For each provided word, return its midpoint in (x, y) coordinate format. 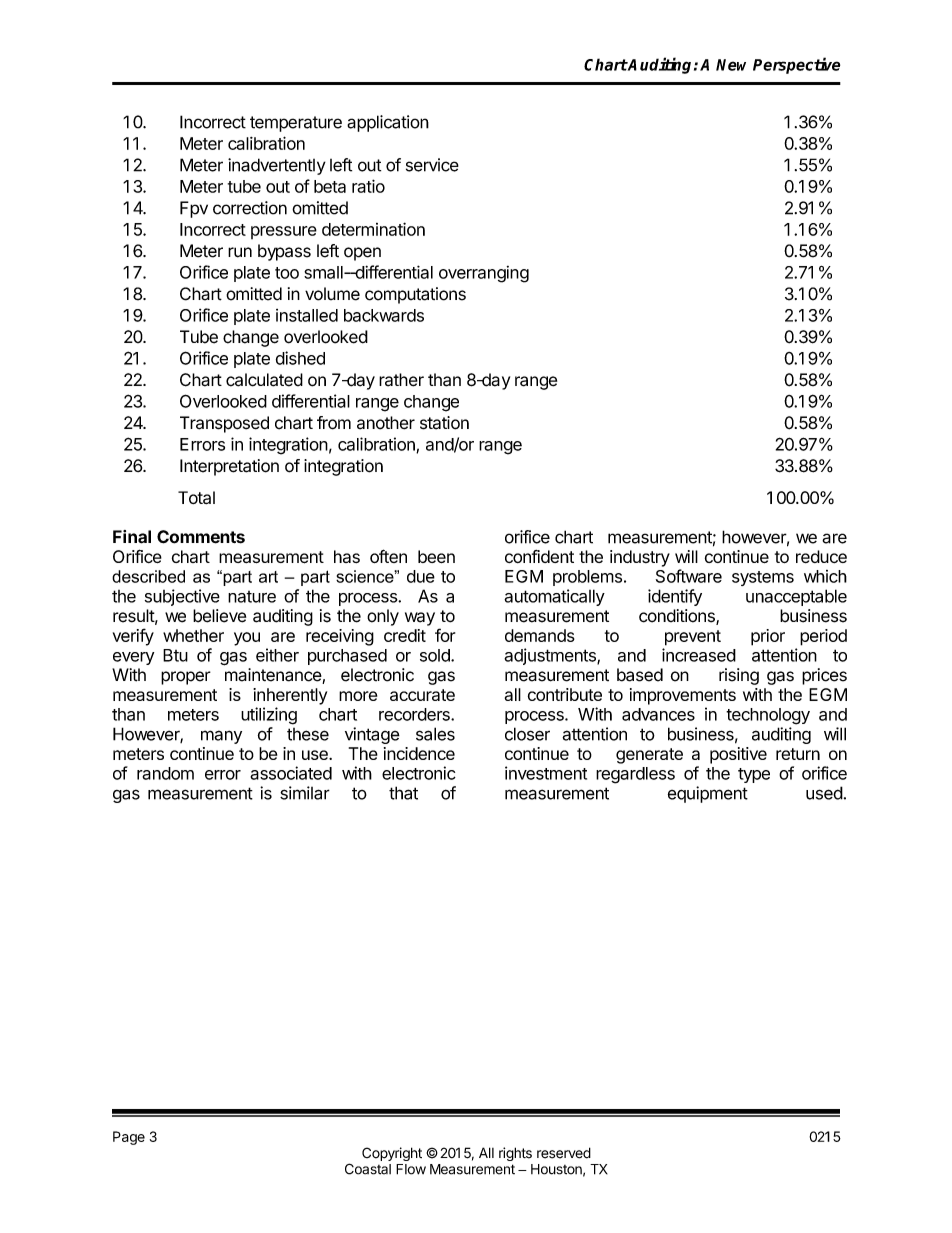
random (165, 773)
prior (768, 637)
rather (401, 380)
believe (219, 616)
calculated (264, 380)
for (445, 635)
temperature (296, 124)
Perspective (796, 65)
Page (129, 1138)
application (388, 123)
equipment (708, 794)
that (403, 793)
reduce (821, 556)
